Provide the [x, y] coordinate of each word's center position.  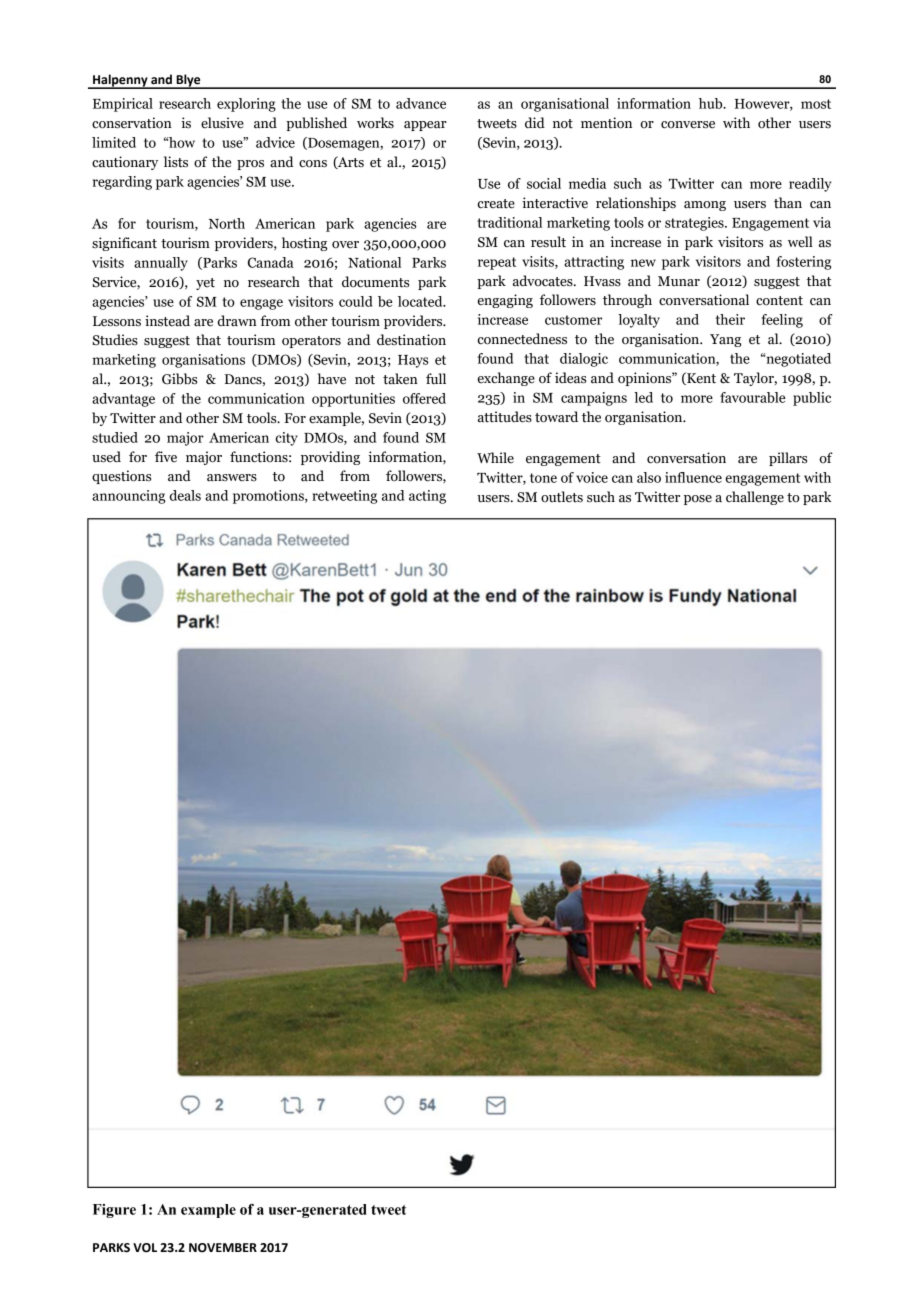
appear [425, 126]
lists [176, 162]
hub [712, 103]
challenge [755, 498]
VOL [145, 1248]
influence [693, 477]
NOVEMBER [223, 1248]
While [495, 458]
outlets [562, 497]
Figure [114, 1211]
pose [698, 500]
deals [185, 495]
